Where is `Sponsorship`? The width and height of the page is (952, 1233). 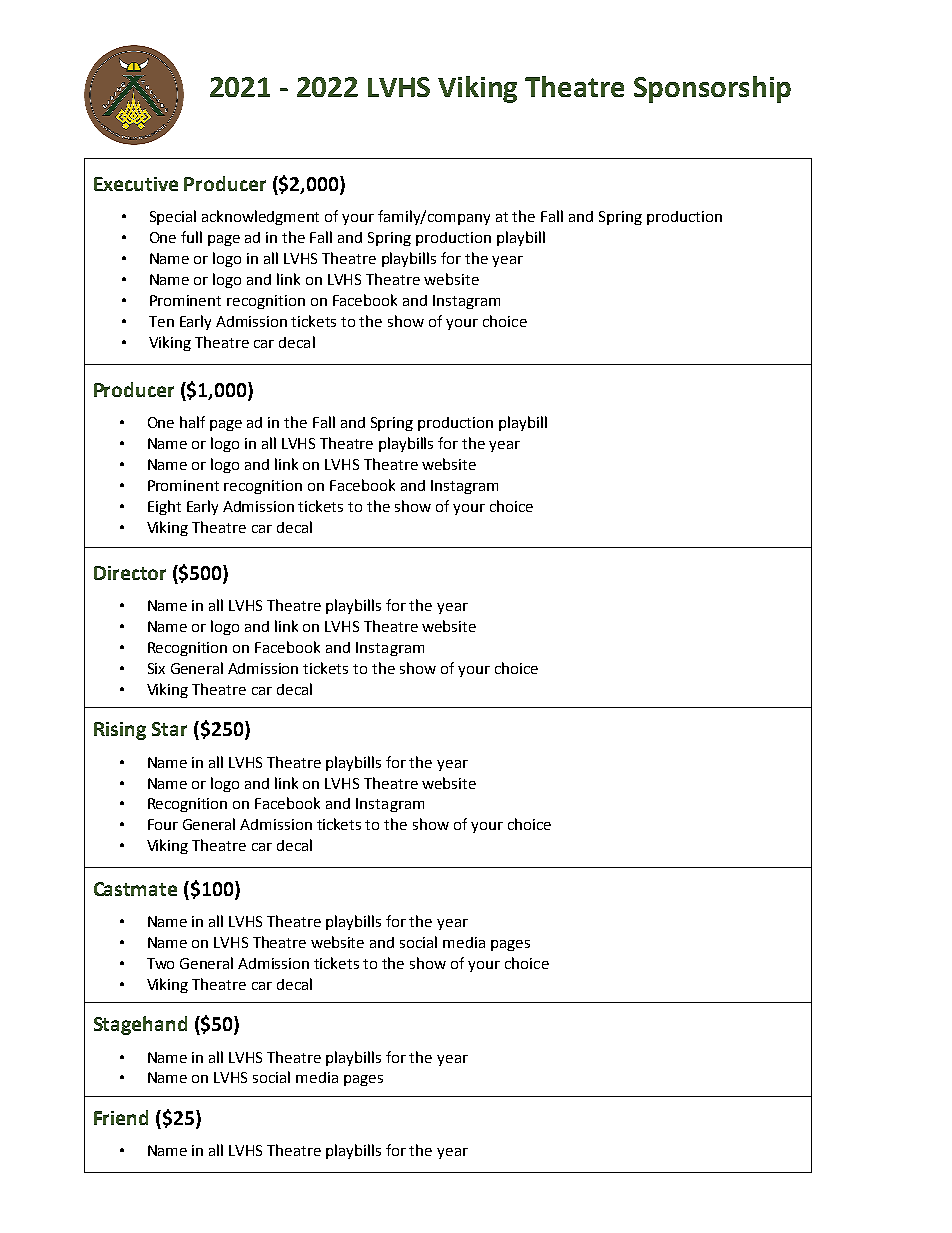 Sponsorship is located at coordinates (712, 89).
